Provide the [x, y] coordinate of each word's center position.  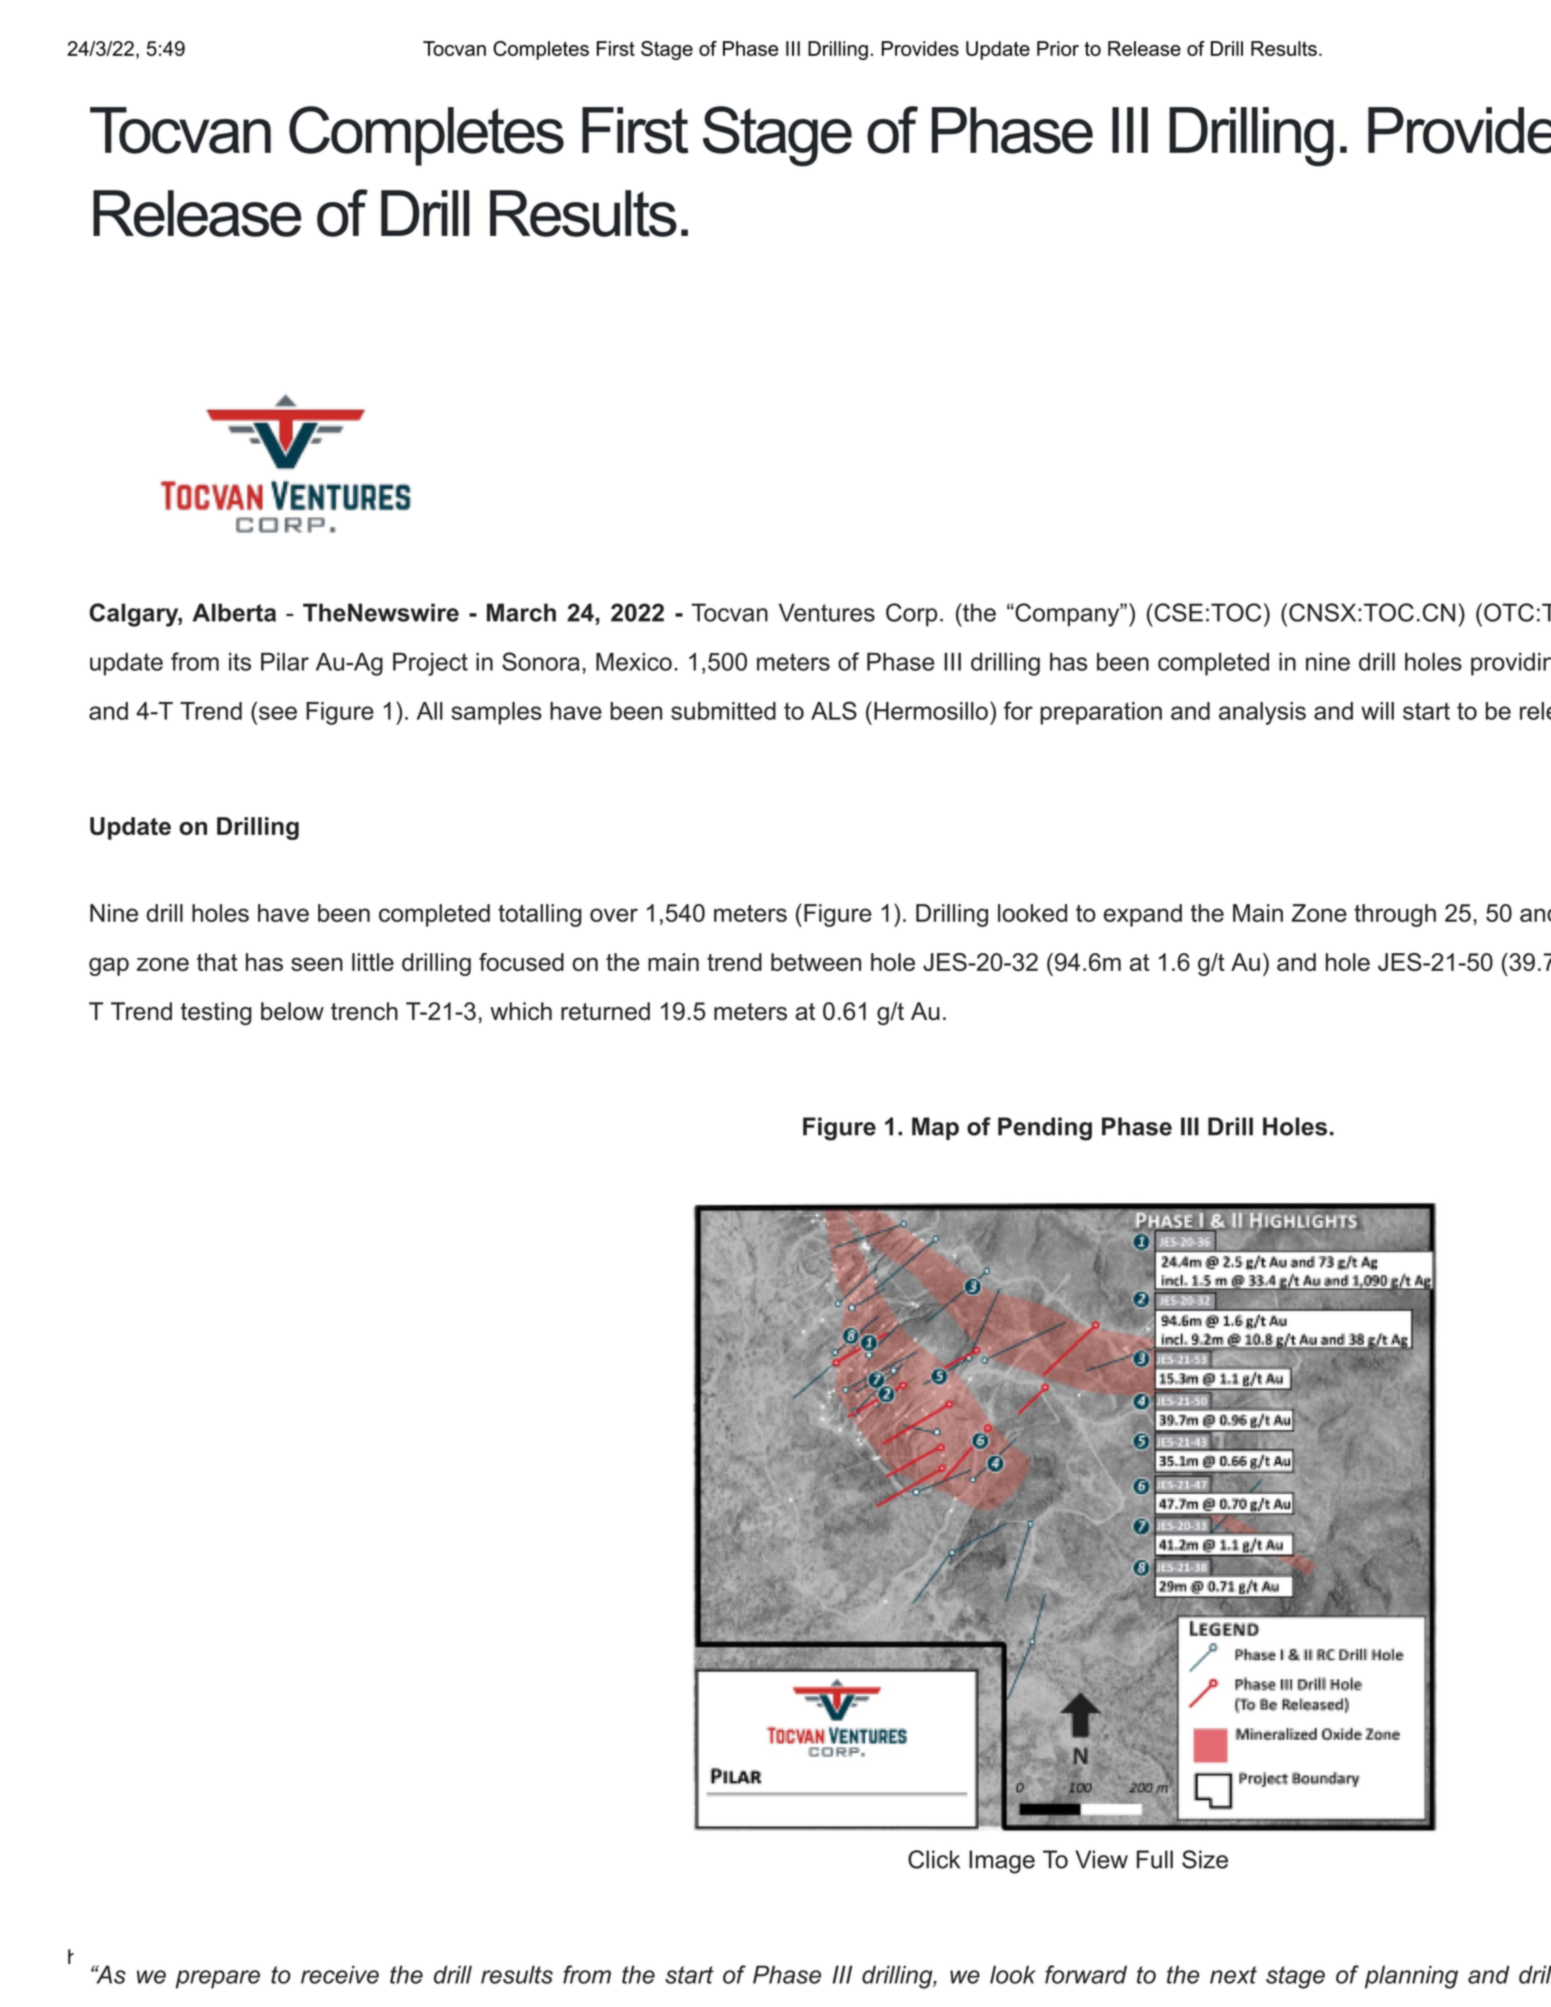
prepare [218, 1979]
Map [935, 1128]
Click [934, 1859]
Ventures [827, 612]
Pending [1045, 1129]
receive [340, 1974]
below [292, 1011]
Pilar [285, 662]
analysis [1262, 713]
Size [1205, 1859]
